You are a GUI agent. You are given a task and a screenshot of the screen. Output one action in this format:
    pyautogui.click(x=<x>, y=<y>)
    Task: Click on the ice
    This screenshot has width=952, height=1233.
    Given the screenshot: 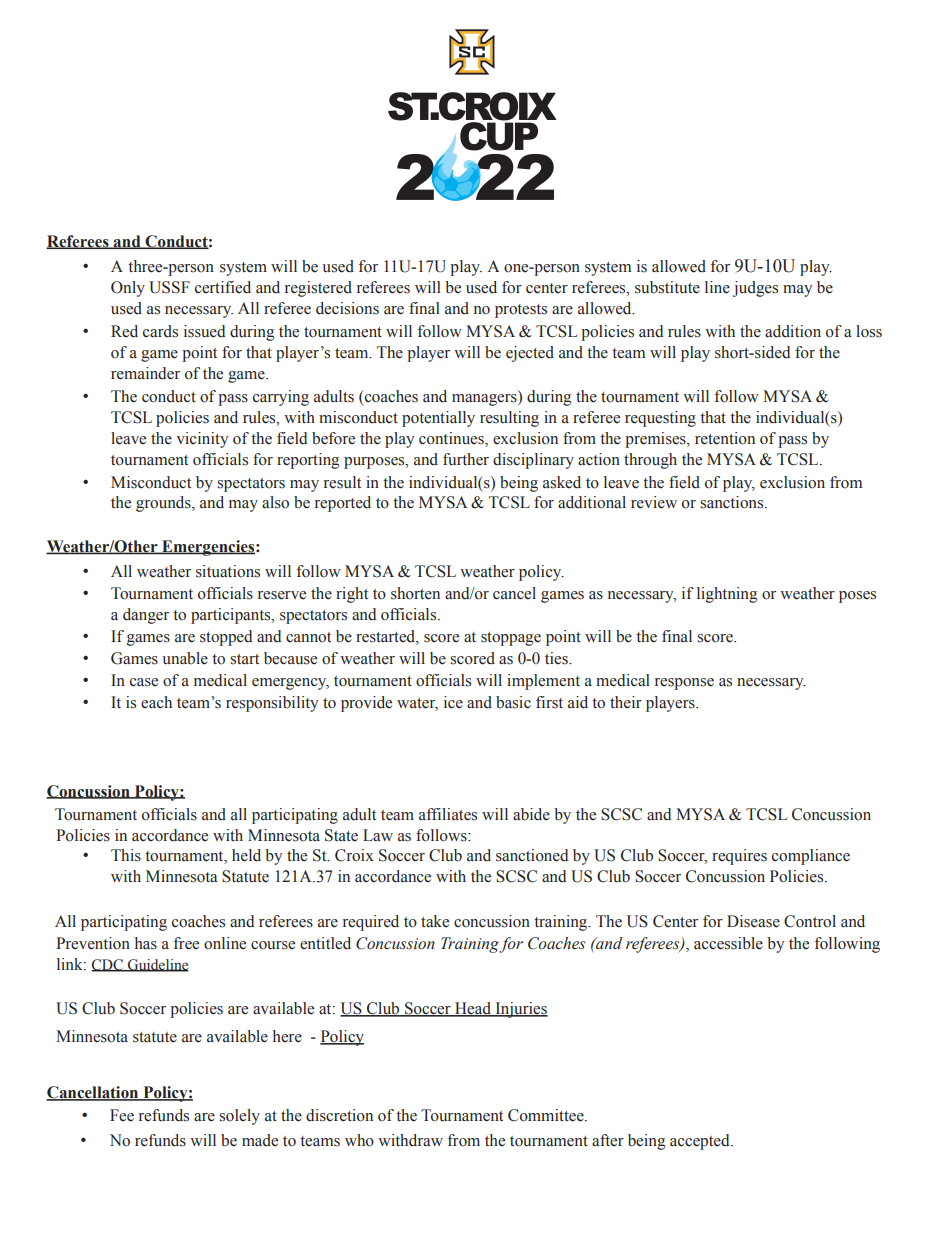 What is the action you would take?
    pyautogui.click(x=453, y=702)
